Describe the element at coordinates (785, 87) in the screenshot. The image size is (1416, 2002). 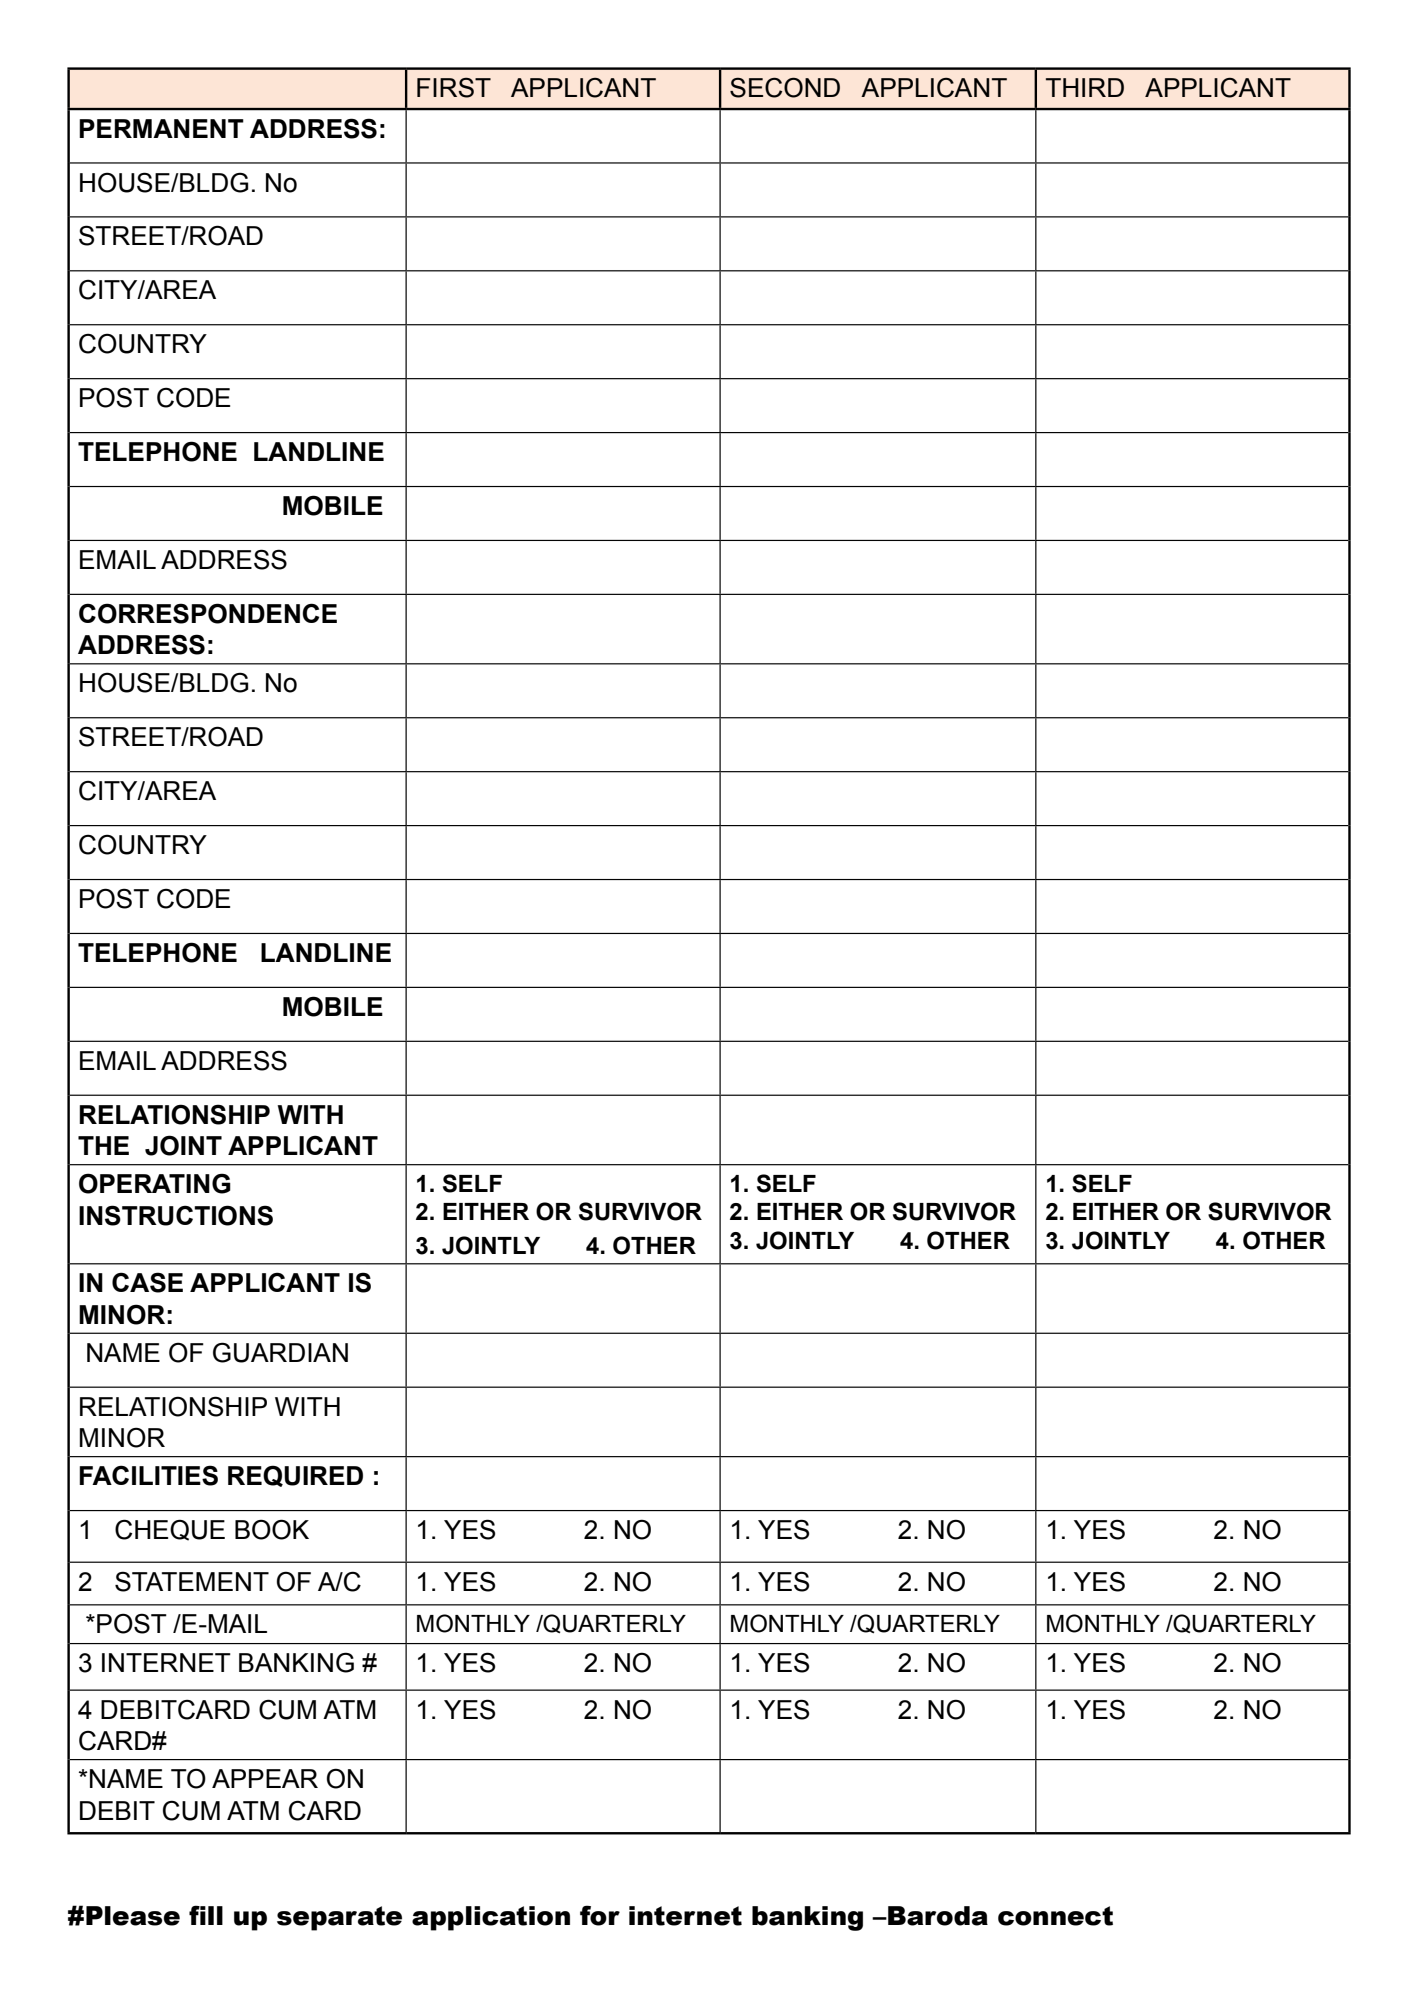
I see `SECOND` at that location.
